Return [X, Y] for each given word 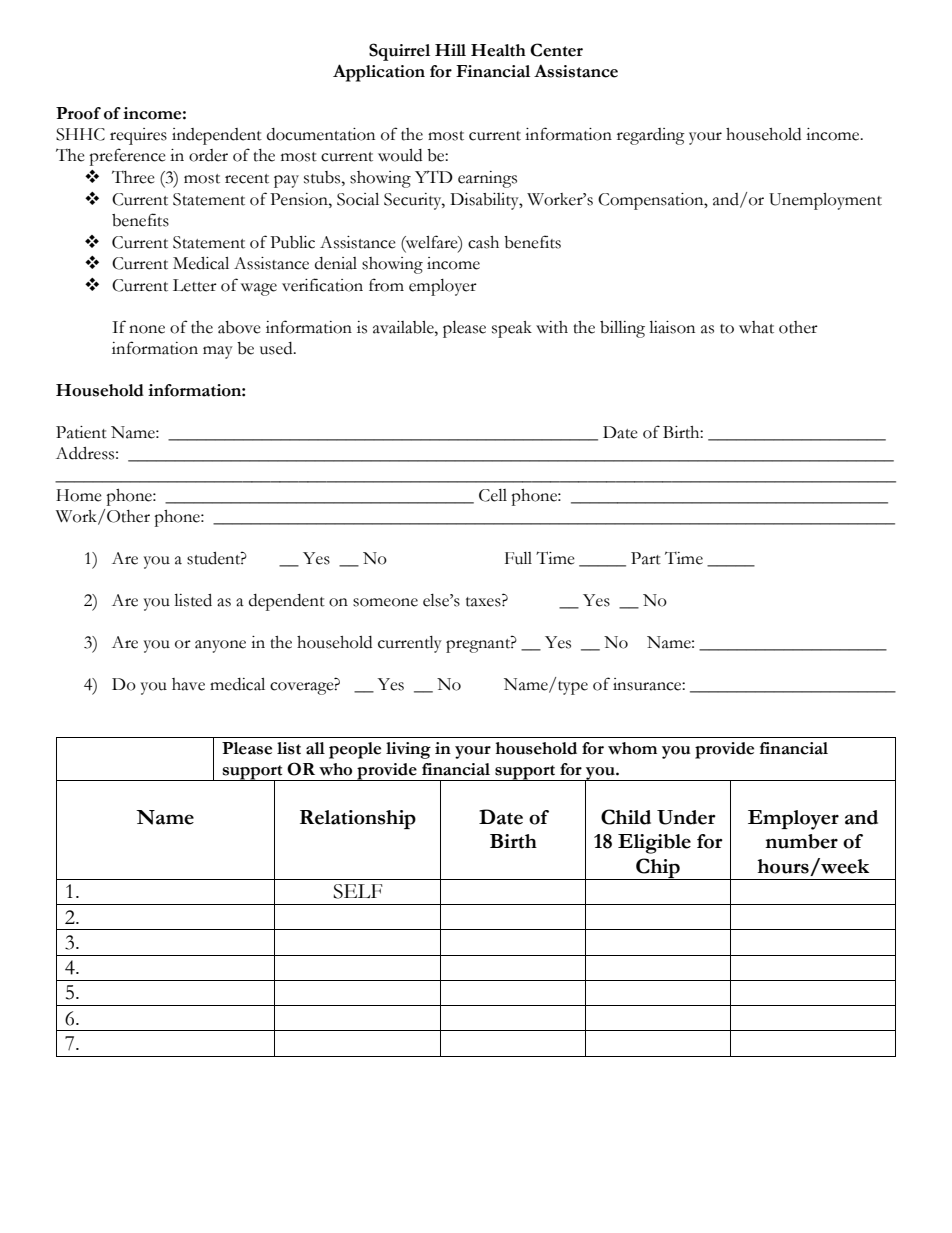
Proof [78, 113]
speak [512, 329]
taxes [484, 602]
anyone [220, 646]
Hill [450, 50]
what [756, 327]
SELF [358, 891]
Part [646, 558]
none [147, 329]
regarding [651, 136]
